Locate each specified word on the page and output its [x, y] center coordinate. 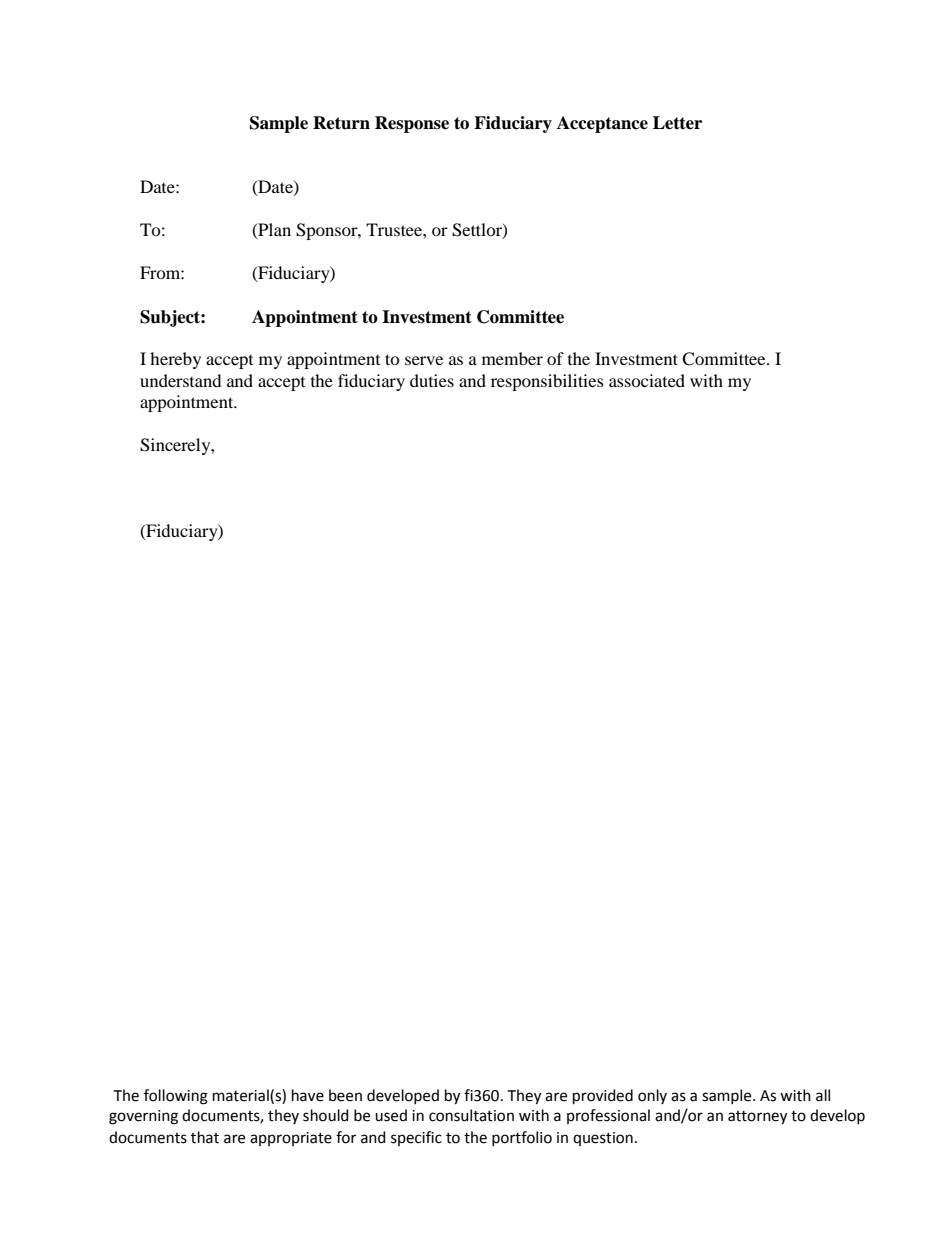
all [823, 1095]
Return [341, 123]
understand [181, 380]
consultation [471, 1115]
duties [432, 380]
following [176, 1097]
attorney [757, 1118]
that [205, 1137]
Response [412, 124]
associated [647, 380]
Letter [677, 123]
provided [603, 1096]
